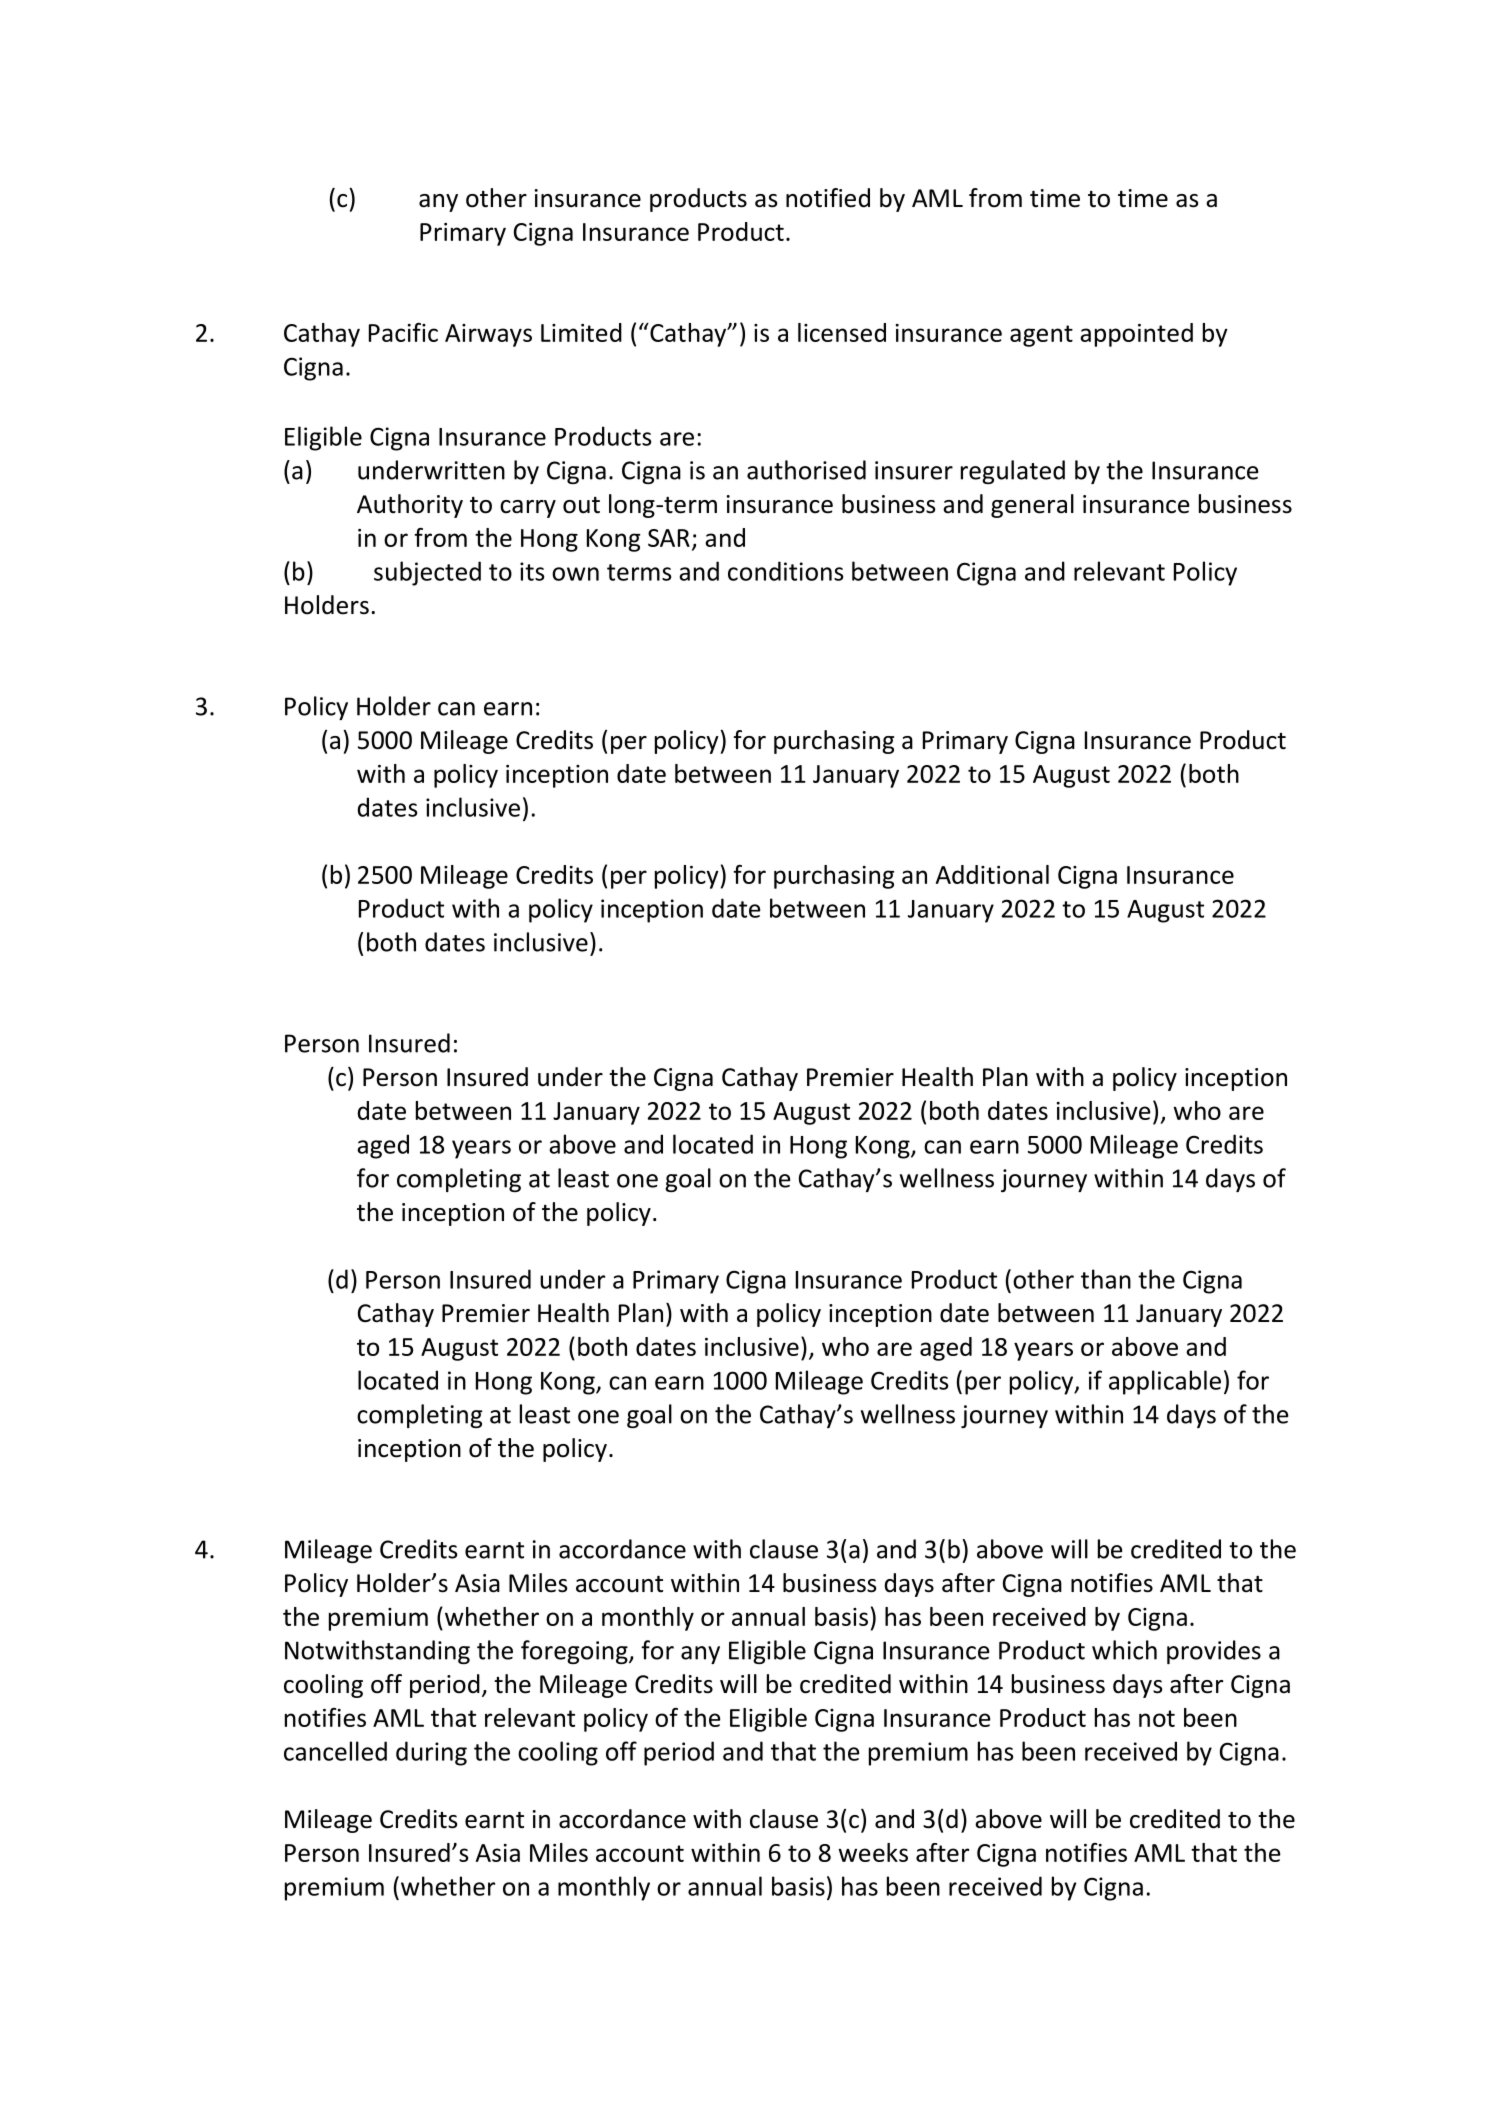 Image resolution: width=1495 pixels, height=2114 pixels. I want to click on during, so click(431, 1753).
